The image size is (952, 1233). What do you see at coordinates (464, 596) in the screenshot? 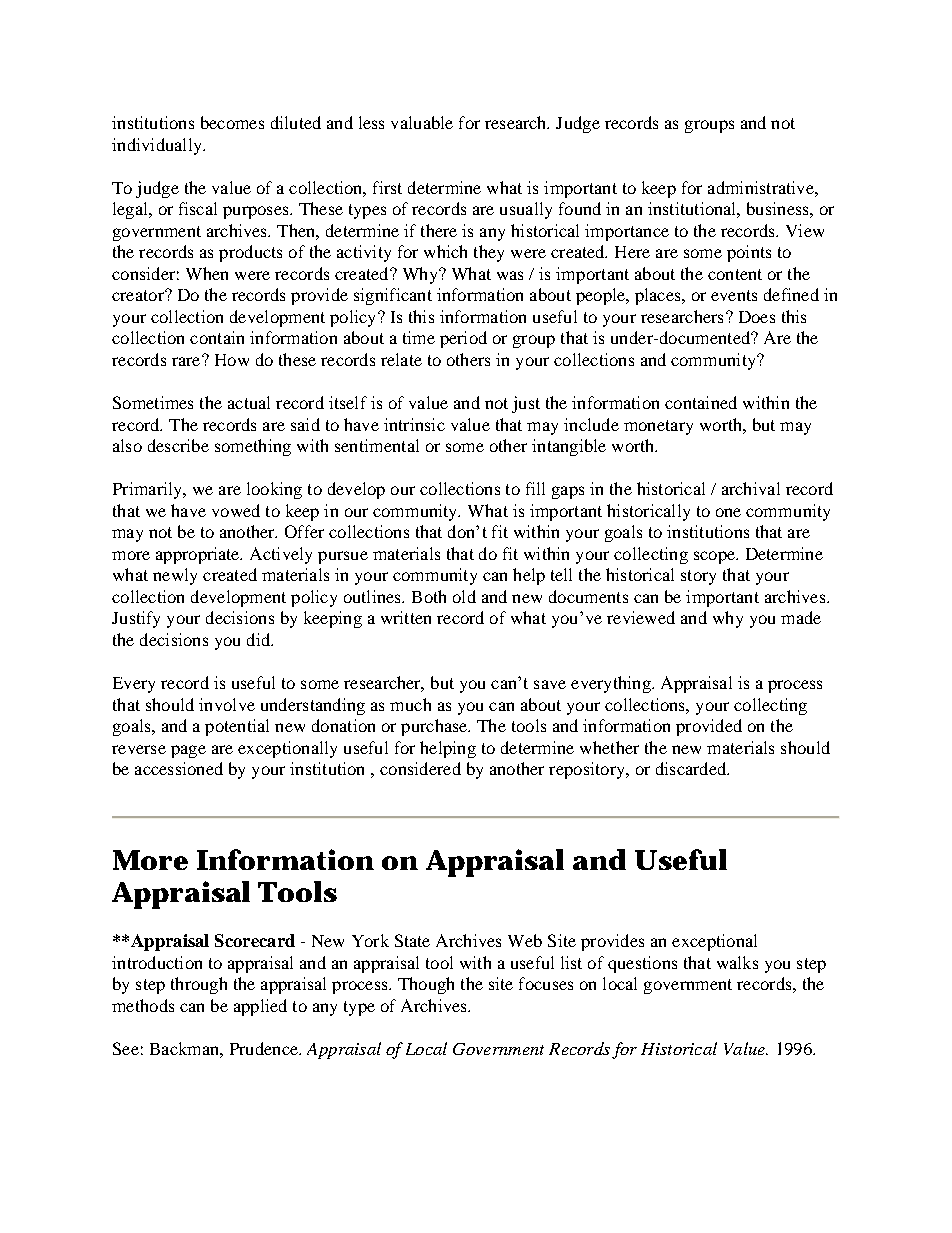
I see `old` at bounding box center [464, 596].
